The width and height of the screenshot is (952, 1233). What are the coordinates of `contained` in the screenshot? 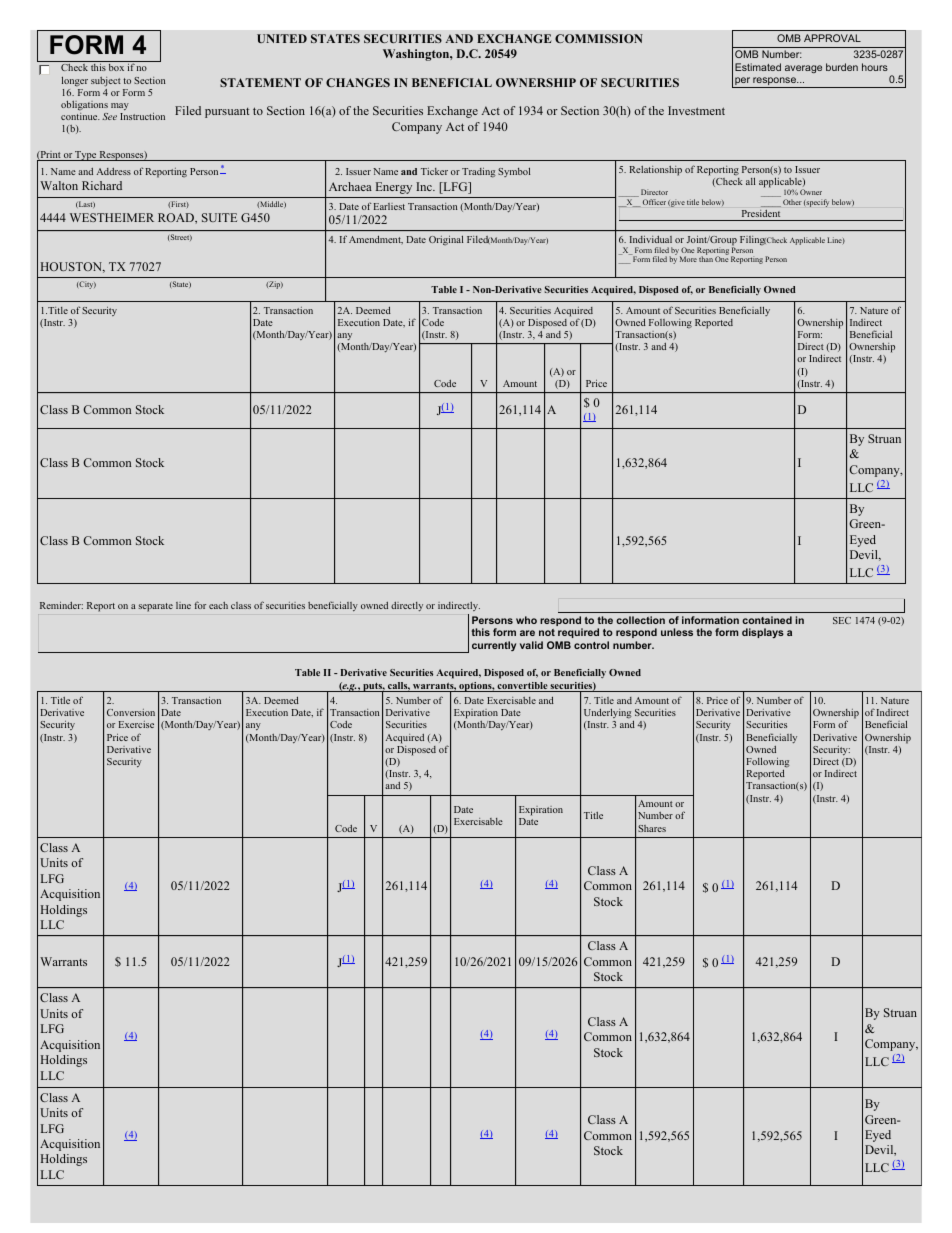 It's located at (767, 620).
